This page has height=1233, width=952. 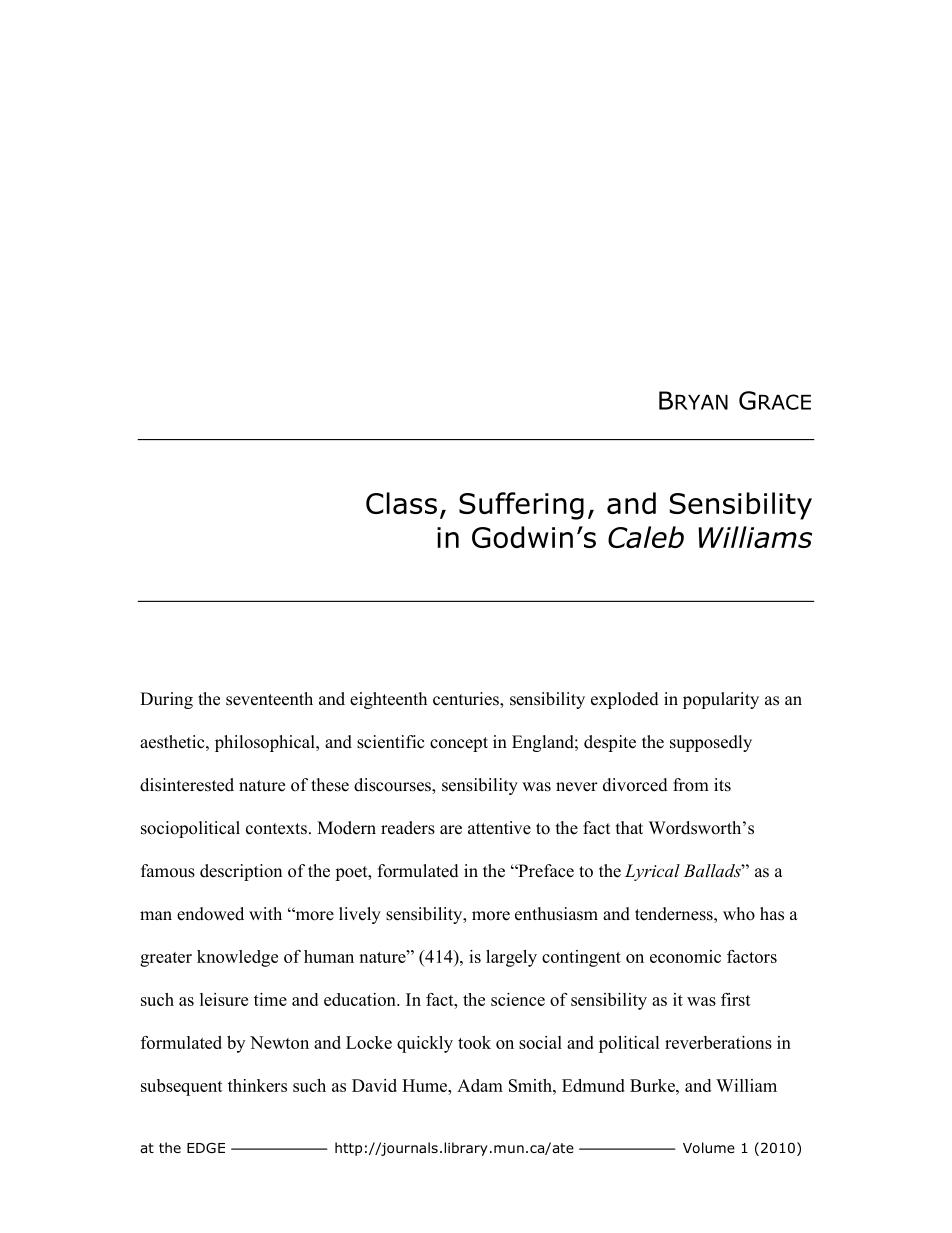 I want to click on thinkers, so click(x=257, y=1085).
